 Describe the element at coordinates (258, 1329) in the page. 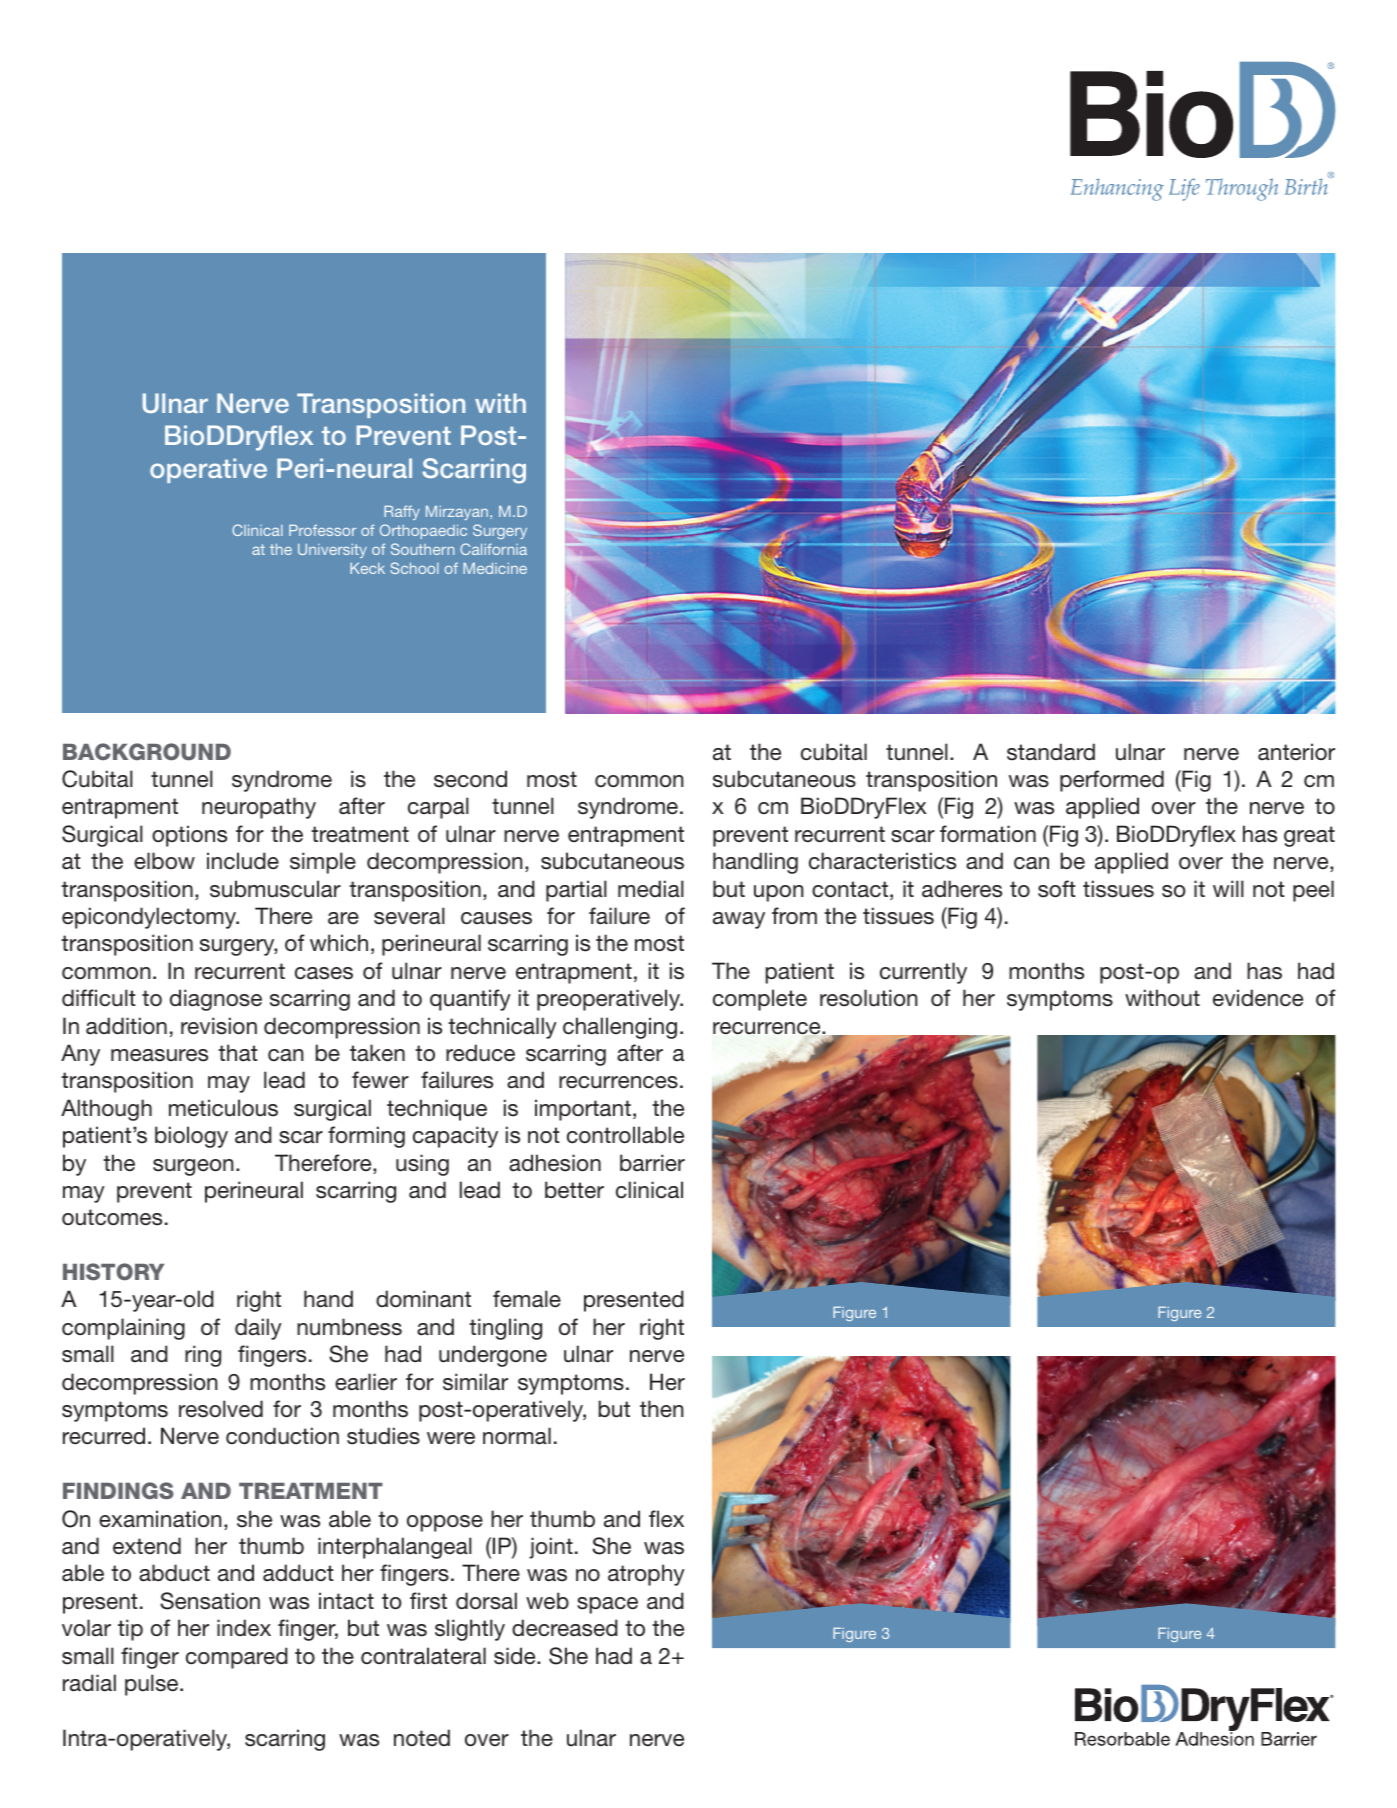

I see `daily` at that location.
